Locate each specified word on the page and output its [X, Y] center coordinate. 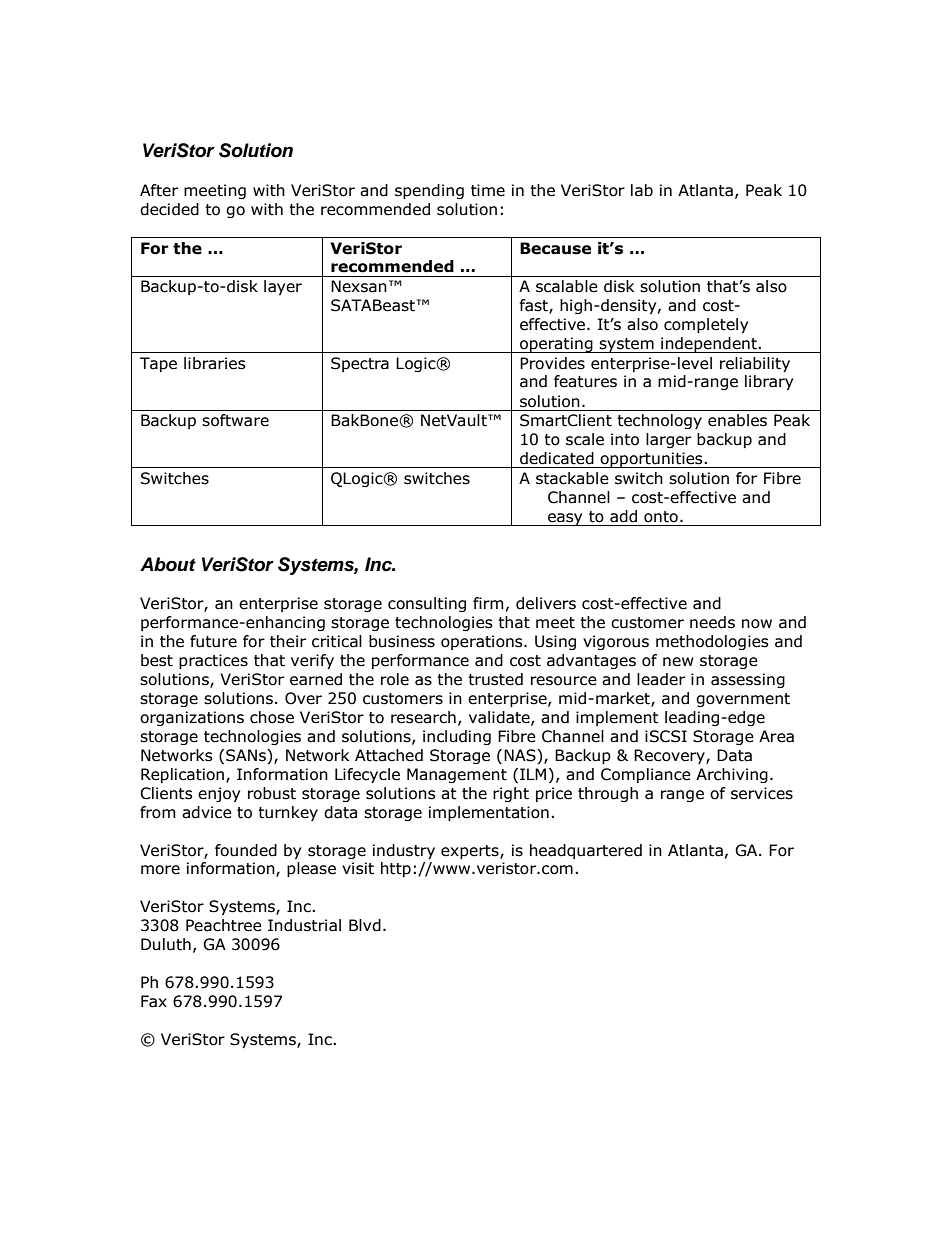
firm [488, 603]
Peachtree [224, 925]
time [488, 190]
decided [169, 209]
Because [555, 248]
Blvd [365, 925]
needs [712, 622]
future [213, 641]
